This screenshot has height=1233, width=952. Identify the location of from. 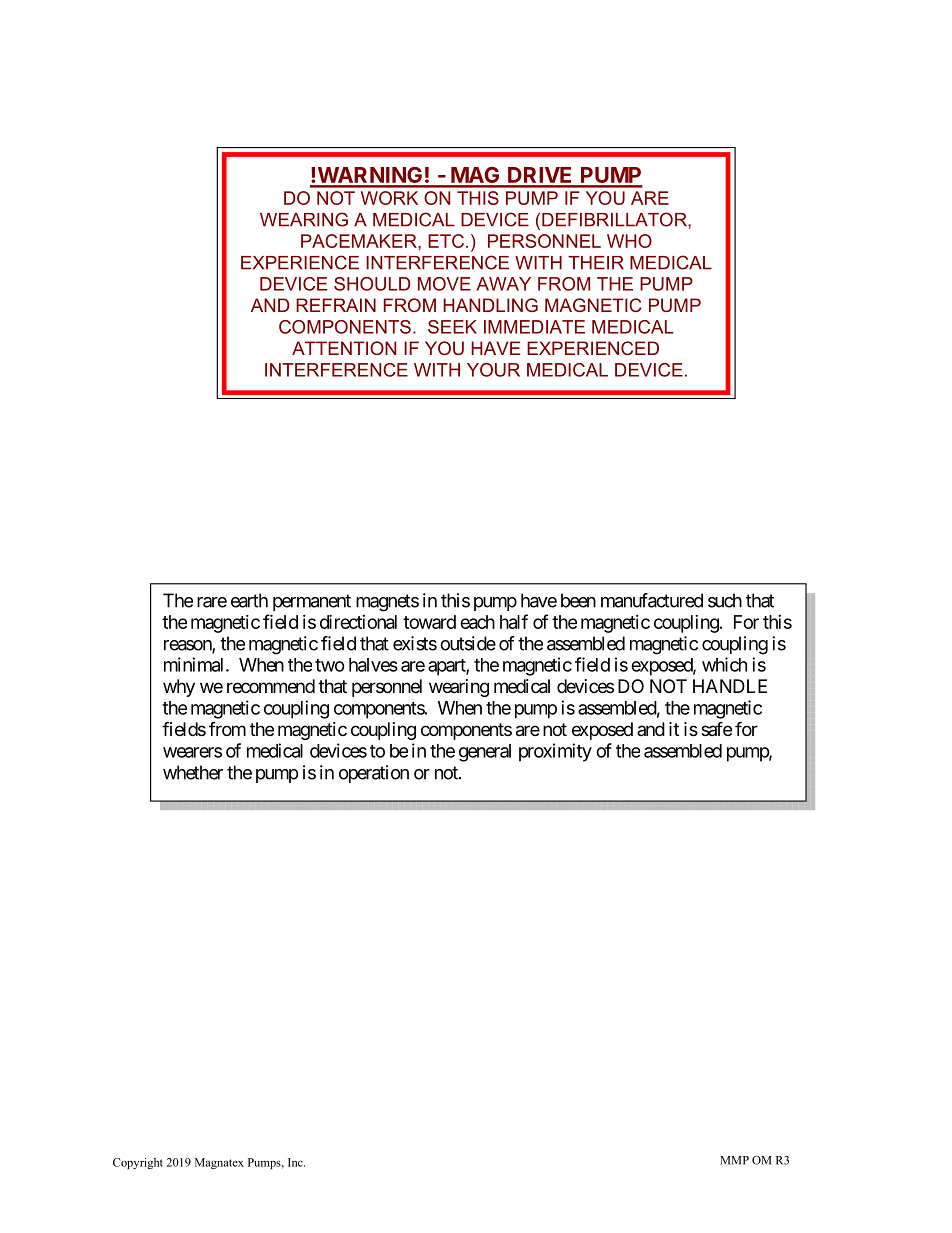
(227, 729).
